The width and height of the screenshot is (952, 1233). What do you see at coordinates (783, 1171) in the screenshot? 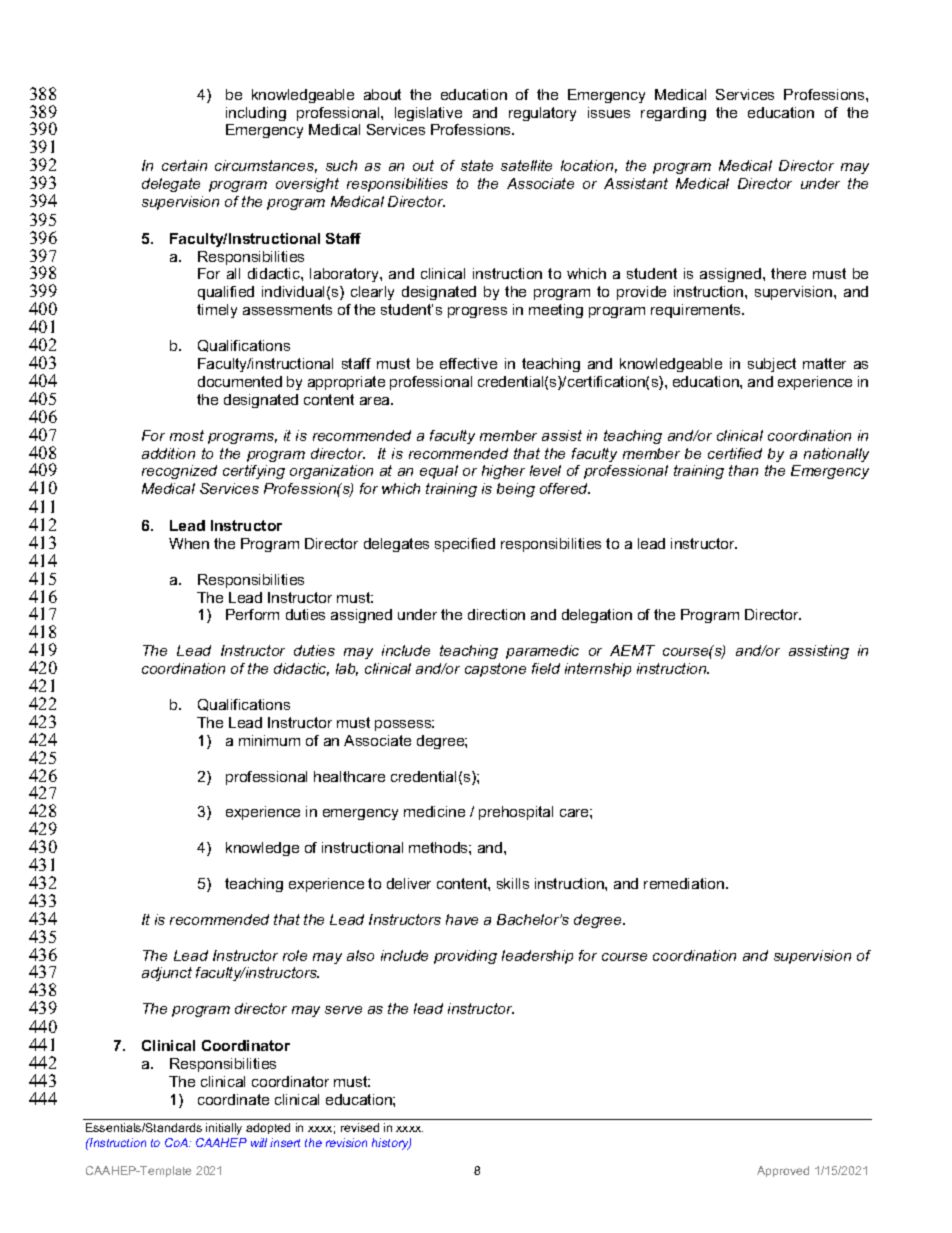
I see `Approved` at bounding box center [783, 1171].
